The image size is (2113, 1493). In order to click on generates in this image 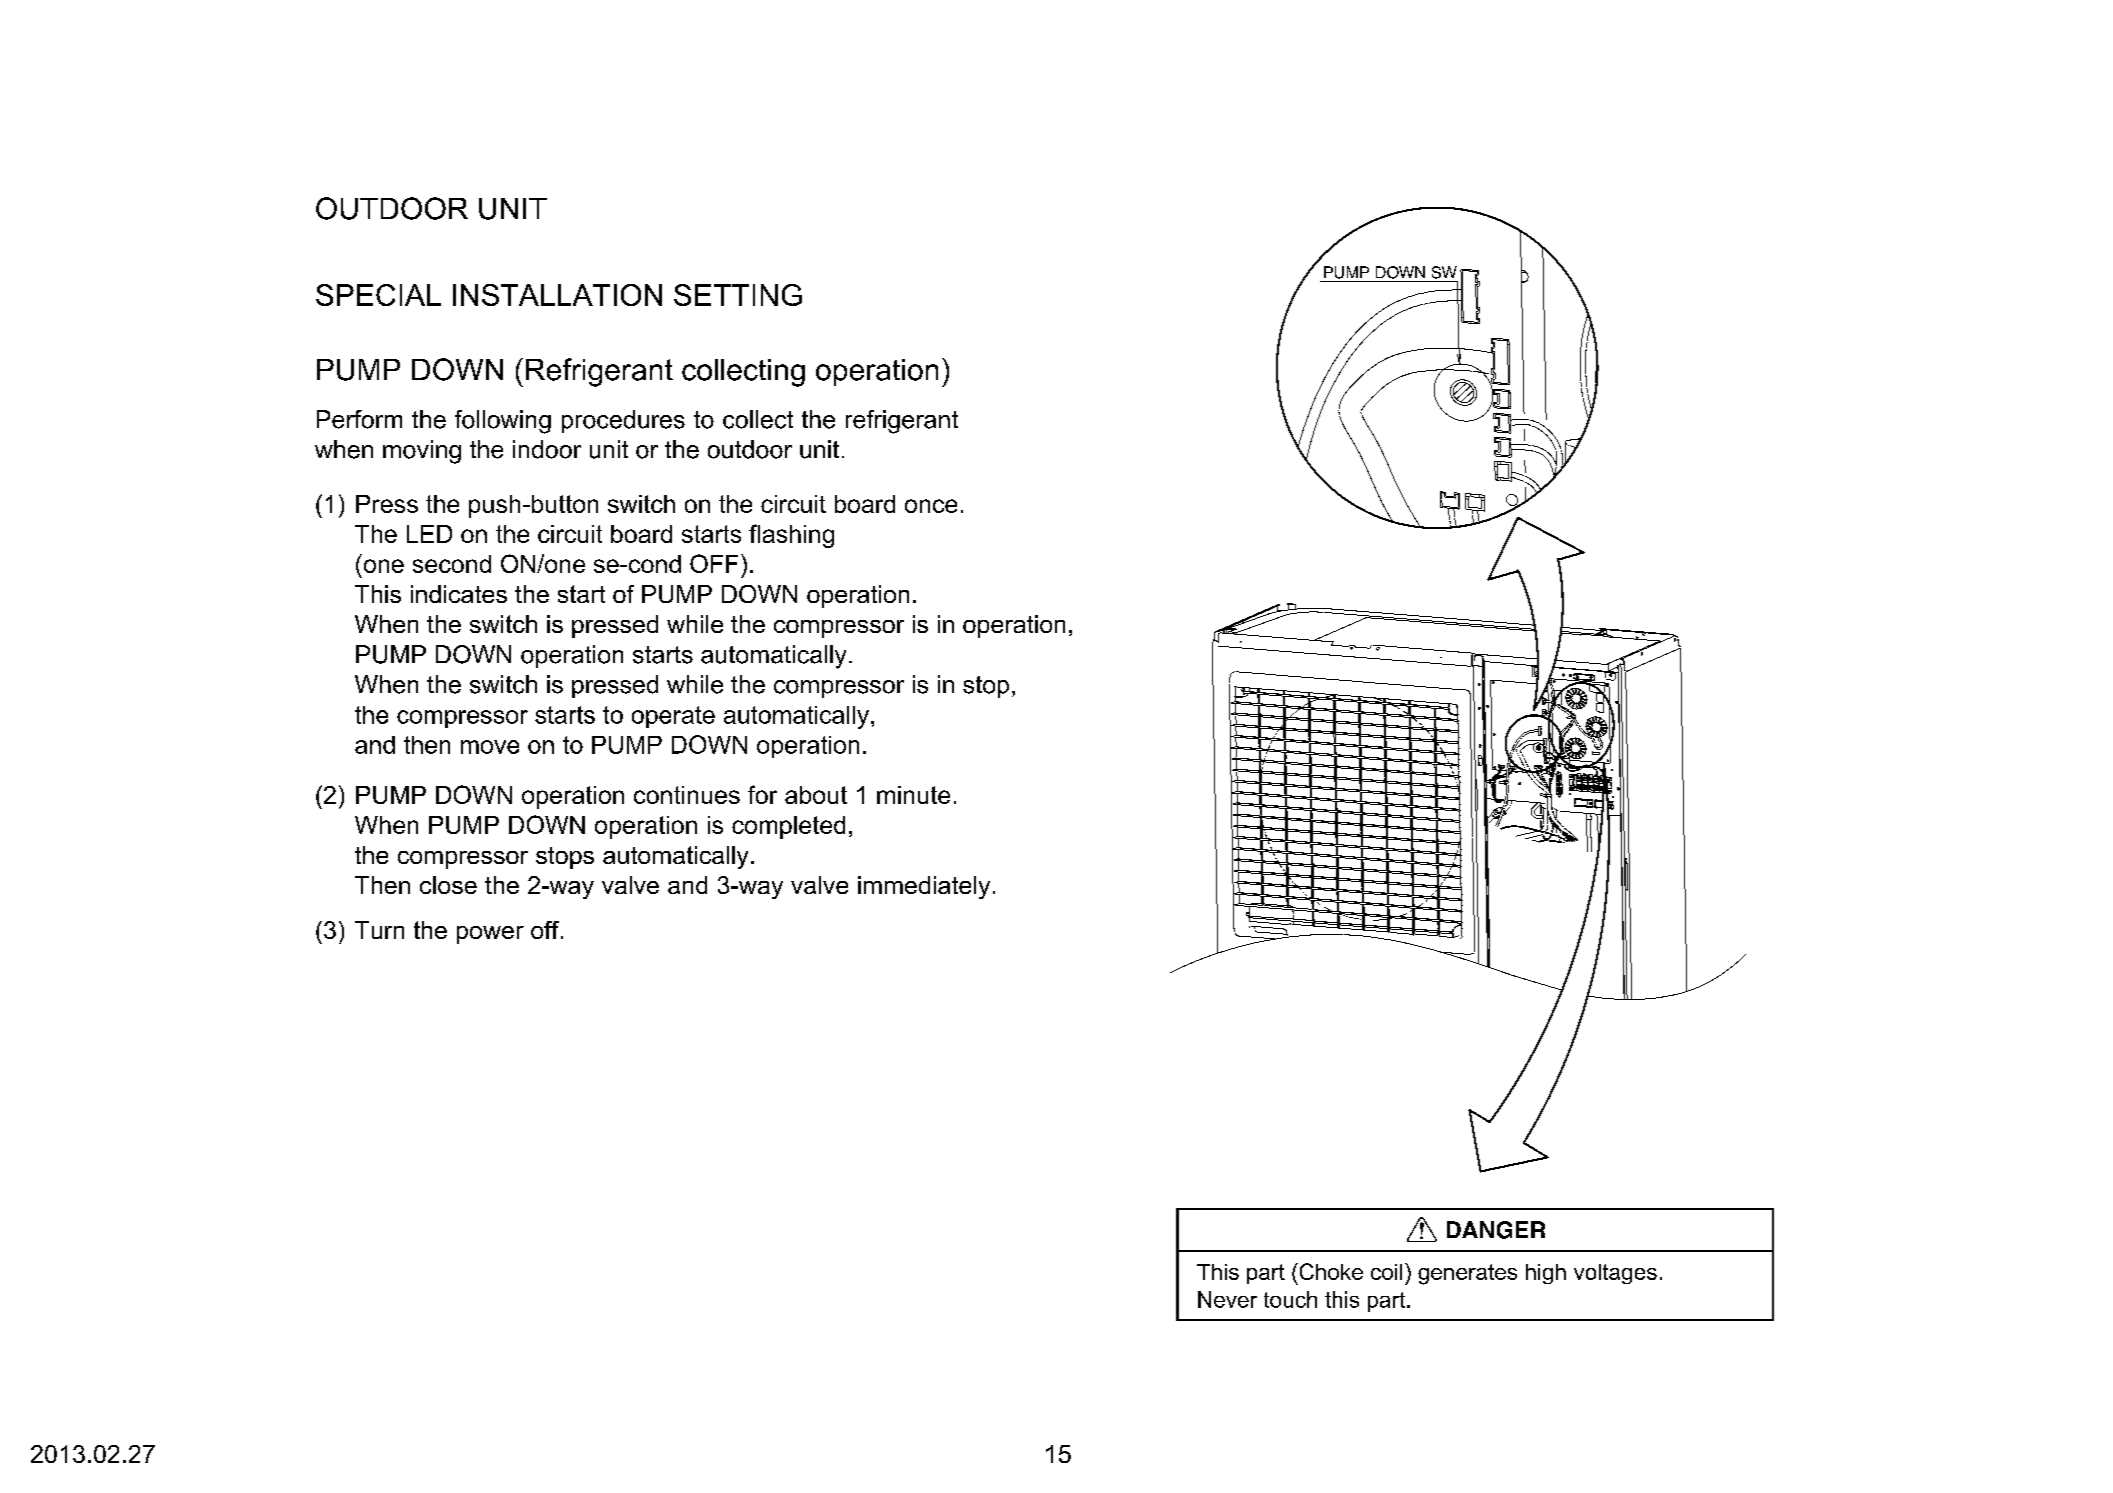, I will do `click(1467, 1274)`.
